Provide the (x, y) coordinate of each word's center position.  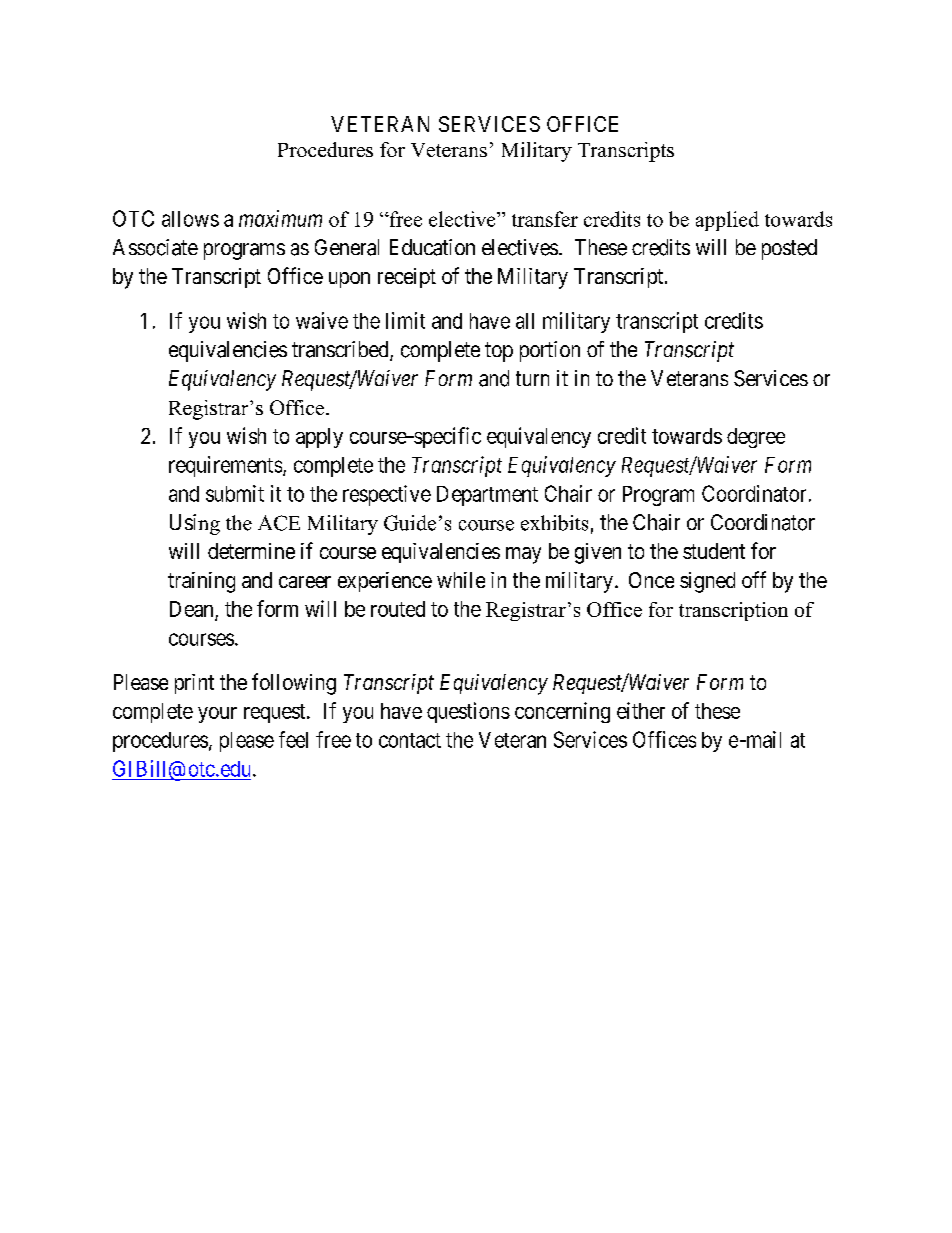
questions (468, 712)
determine (251, 551)
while (461, 580)
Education (432, 247)
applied (727, 221)
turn (532, 378)
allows (190, 219)
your (217, 715)
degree (756, 438)
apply (319, 438)
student (714, 551)
